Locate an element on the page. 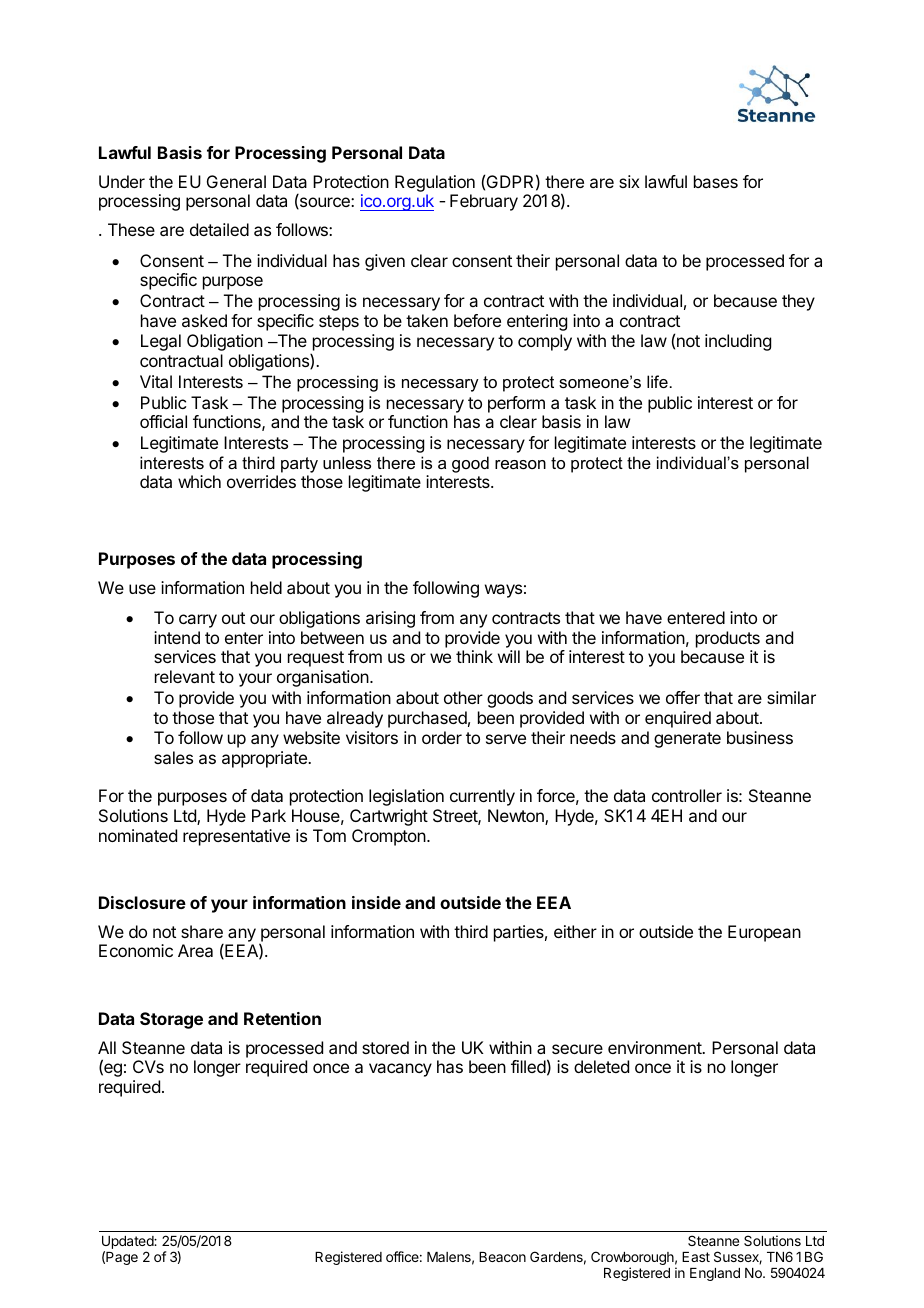  carry is located at coordinates (198, 621).
